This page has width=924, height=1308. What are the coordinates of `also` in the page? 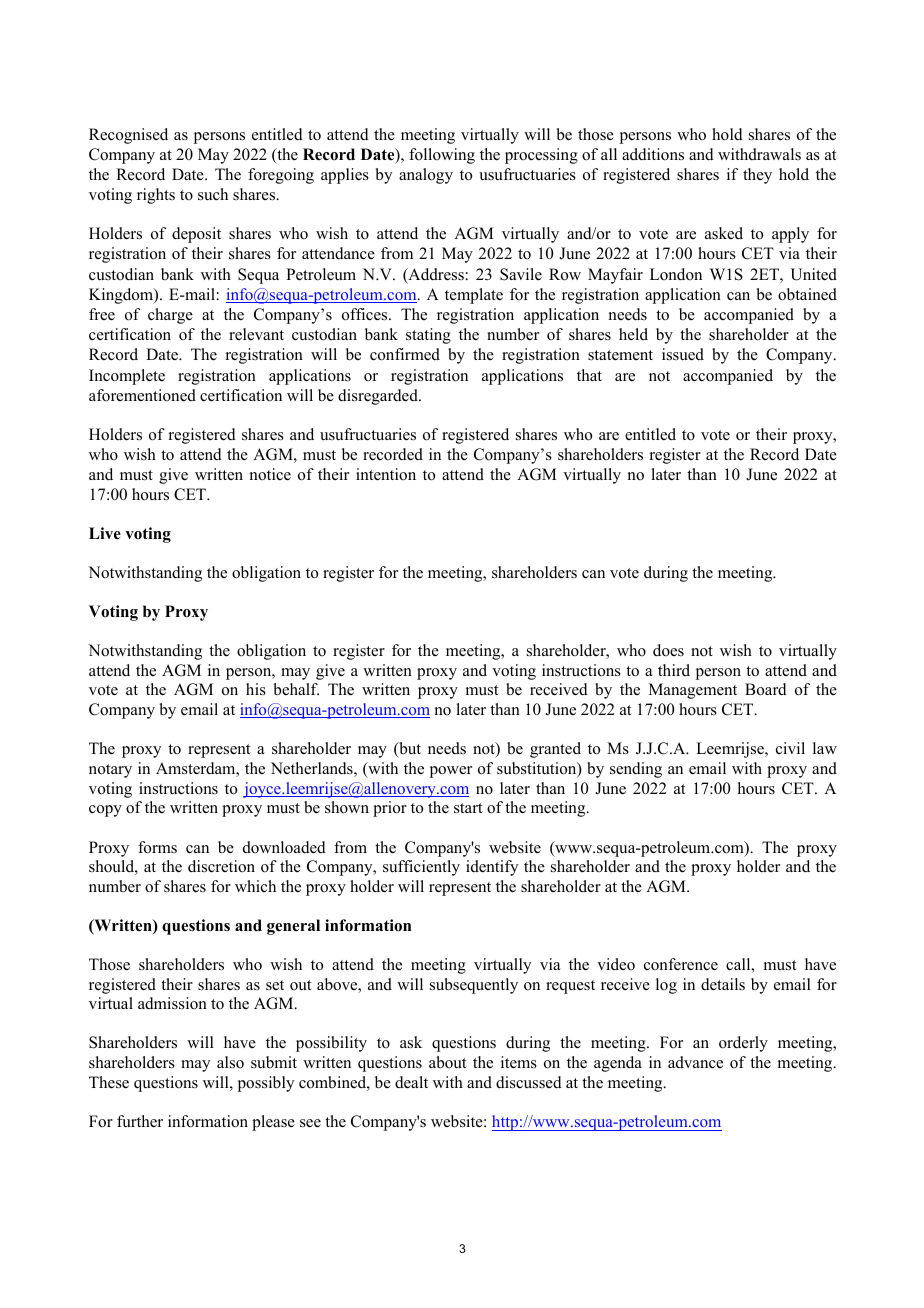 It's located at (230, 1062).
